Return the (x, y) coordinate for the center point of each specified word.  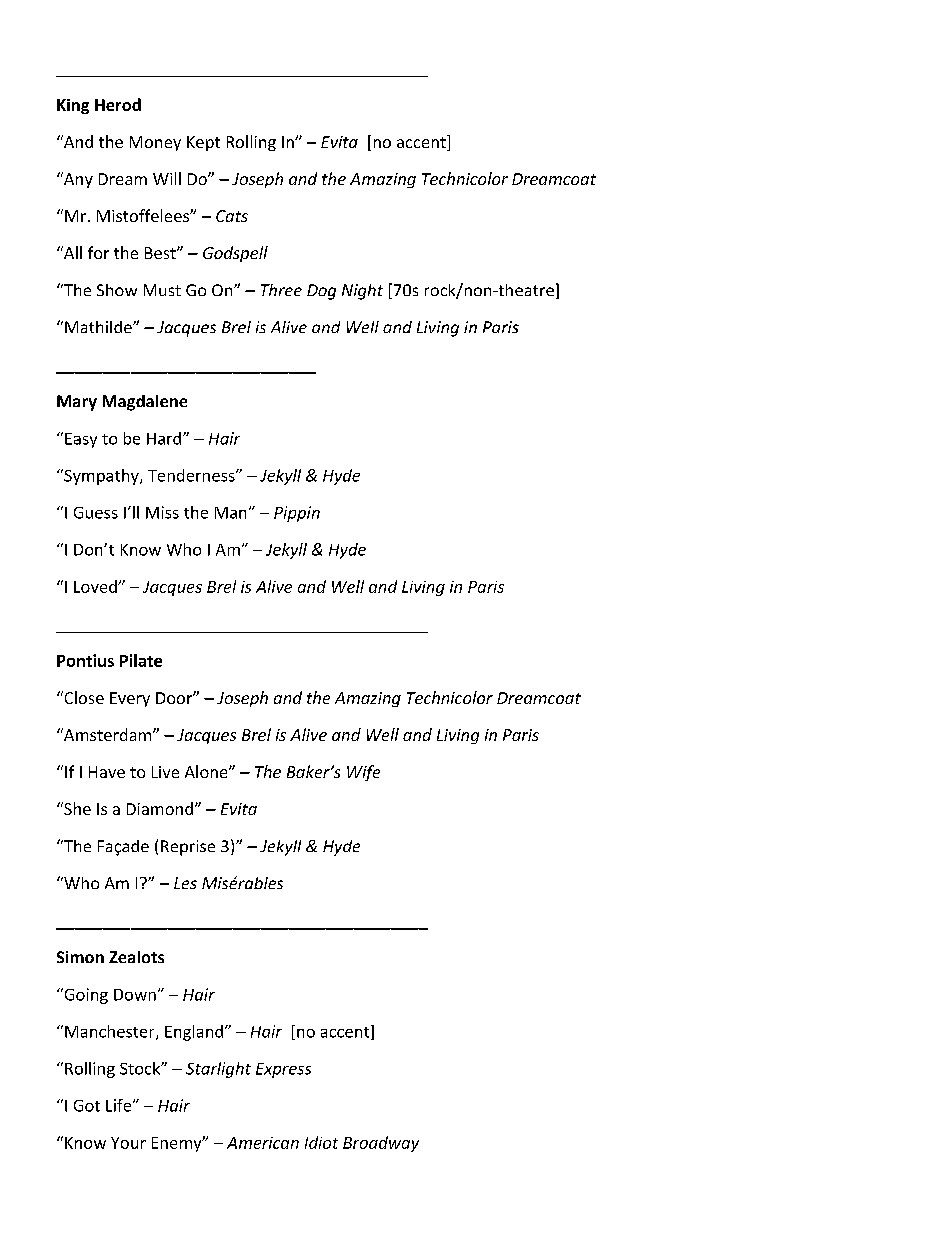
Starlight (218, 1070)
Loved (96, 586)
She (76, 808)
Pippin (297, 514)
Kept (203, 143)
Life (120, 1105)
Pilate (141, 660)
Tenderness (192, 475)
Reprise (188, 848)
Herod (118, 104)
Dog (321, 292)
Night (362, 292)
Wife (363, 773)
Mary (77, 403)
